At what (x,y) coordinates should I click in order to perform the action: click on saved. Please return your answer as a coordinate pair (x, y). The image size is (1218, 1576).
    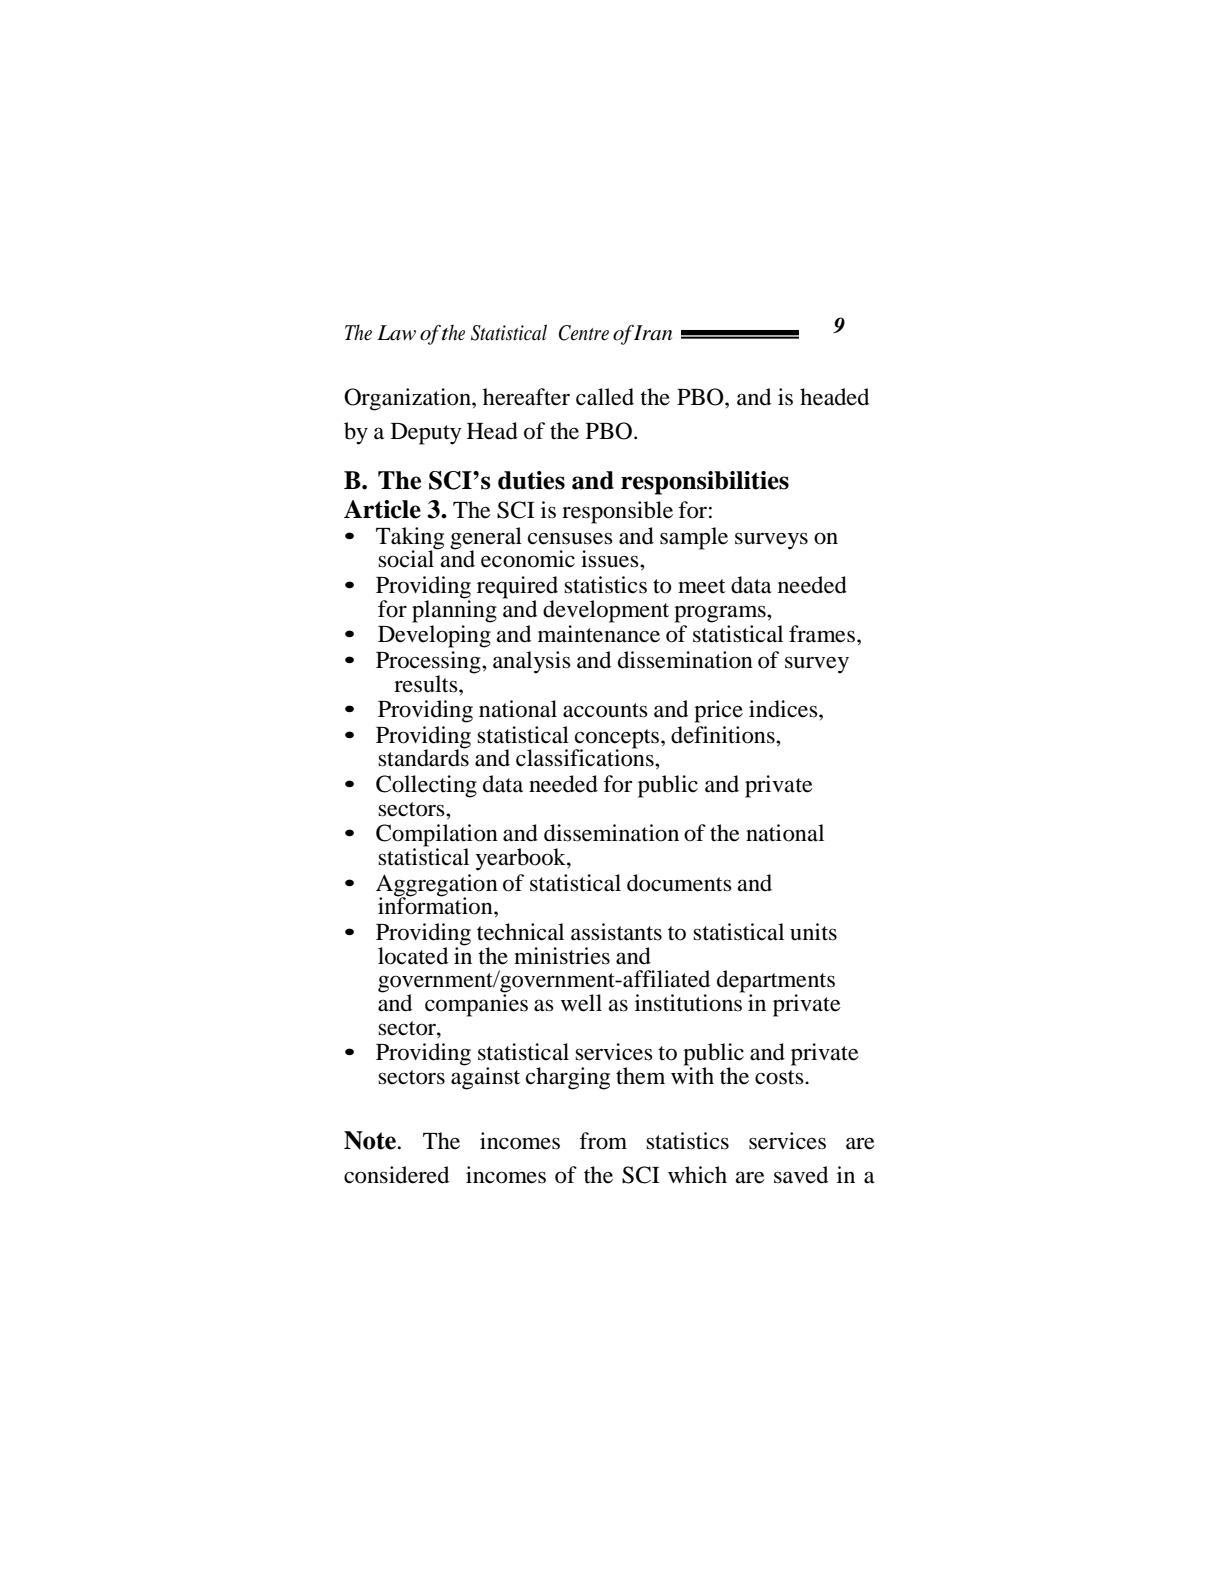
    Looking at the image, I should click on (801, 1175).
